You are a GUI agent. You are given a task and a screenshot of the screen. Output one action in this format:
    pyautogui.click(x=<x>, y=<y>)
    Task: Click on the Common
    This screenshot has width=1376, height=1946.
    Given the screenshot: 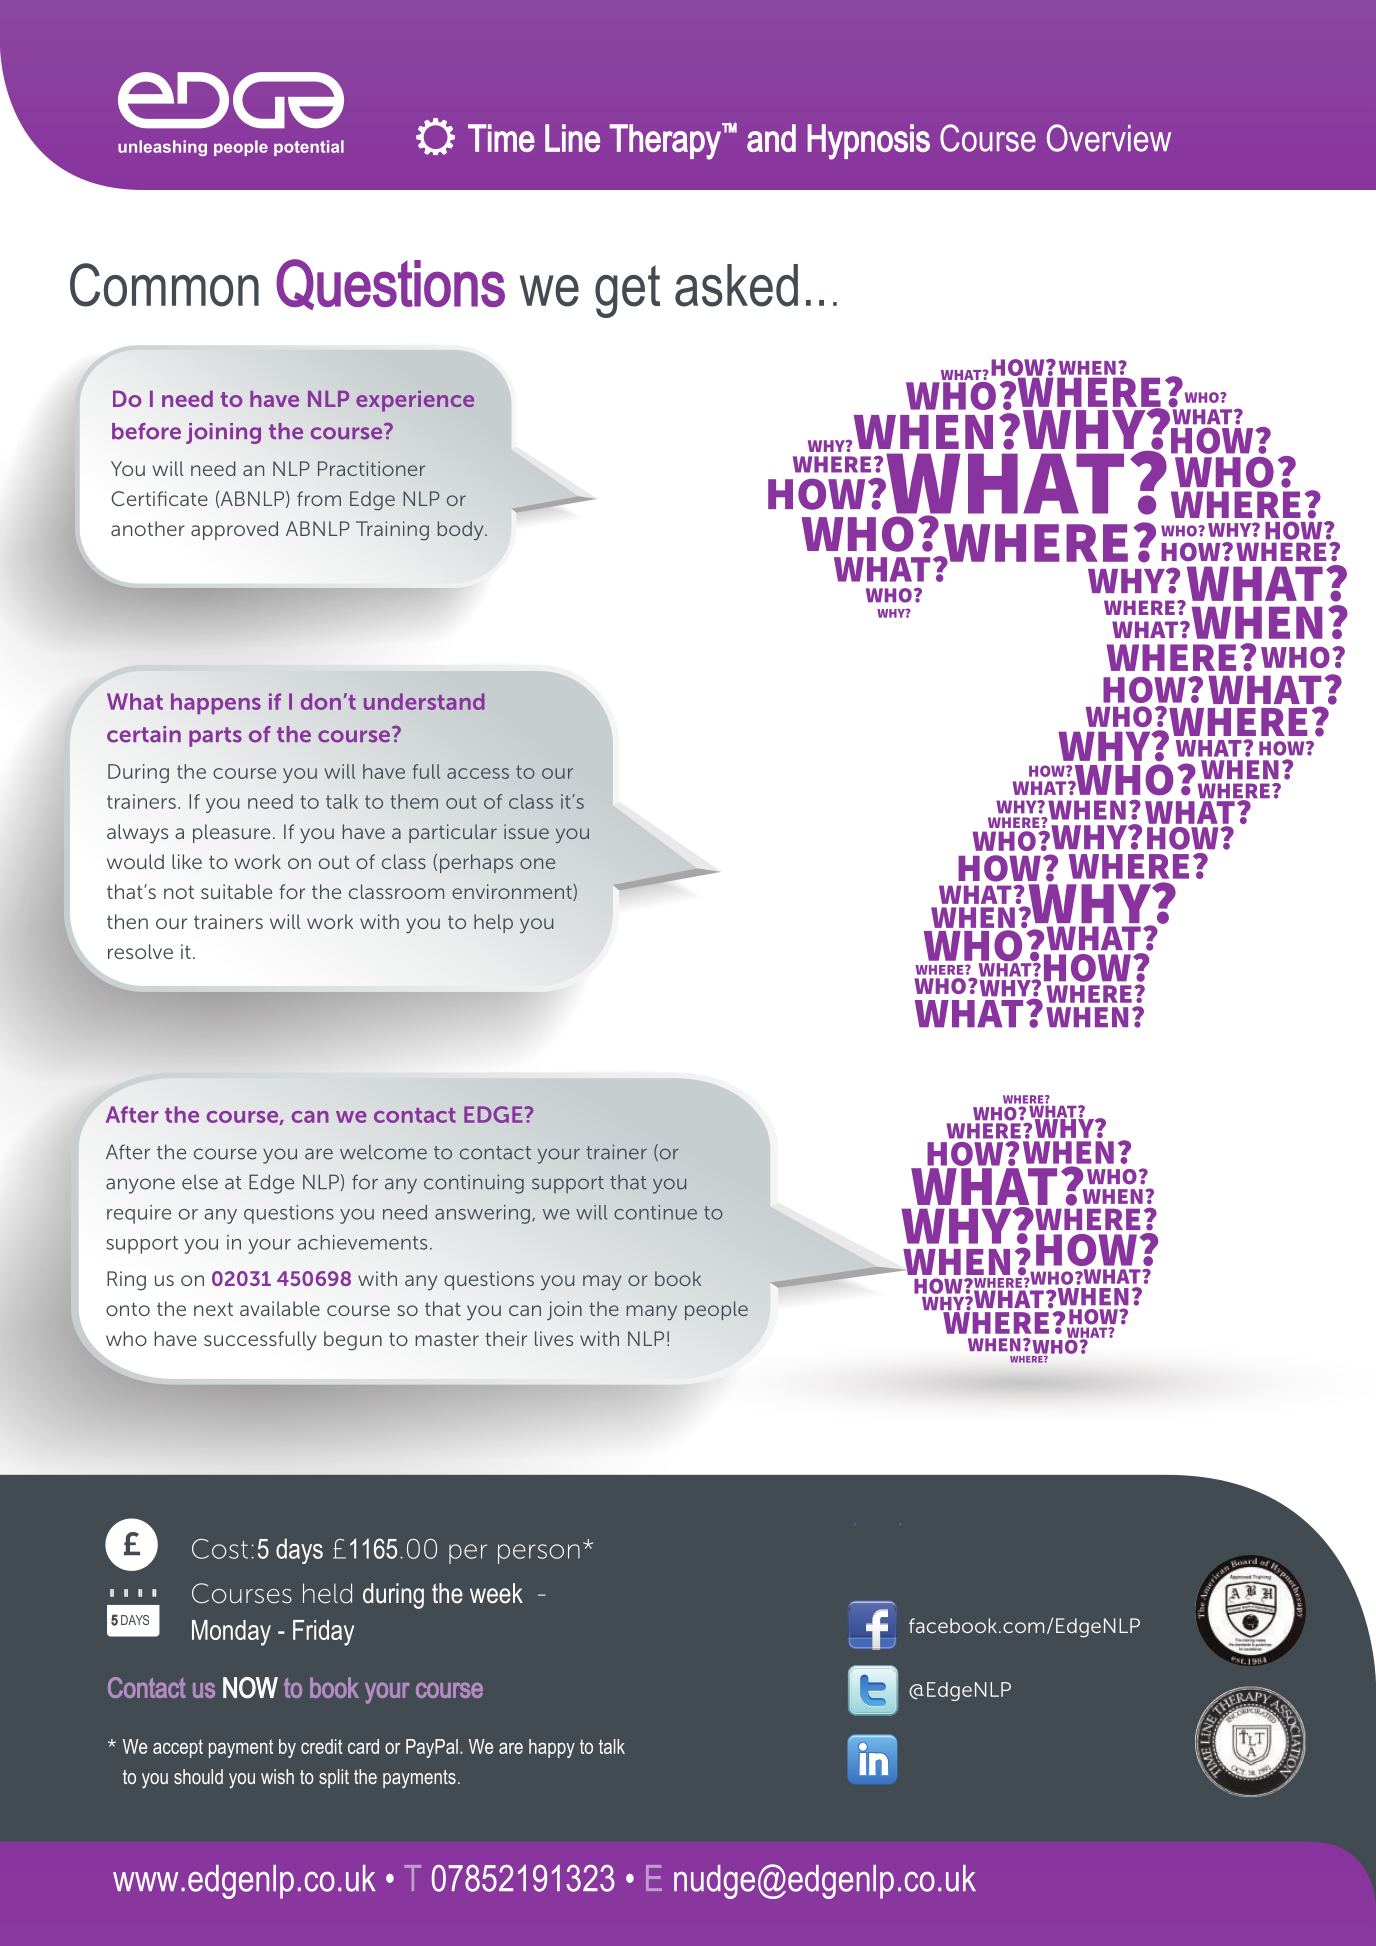 What is the action you would take?
    pyautogui.click(x=164, y=285)
